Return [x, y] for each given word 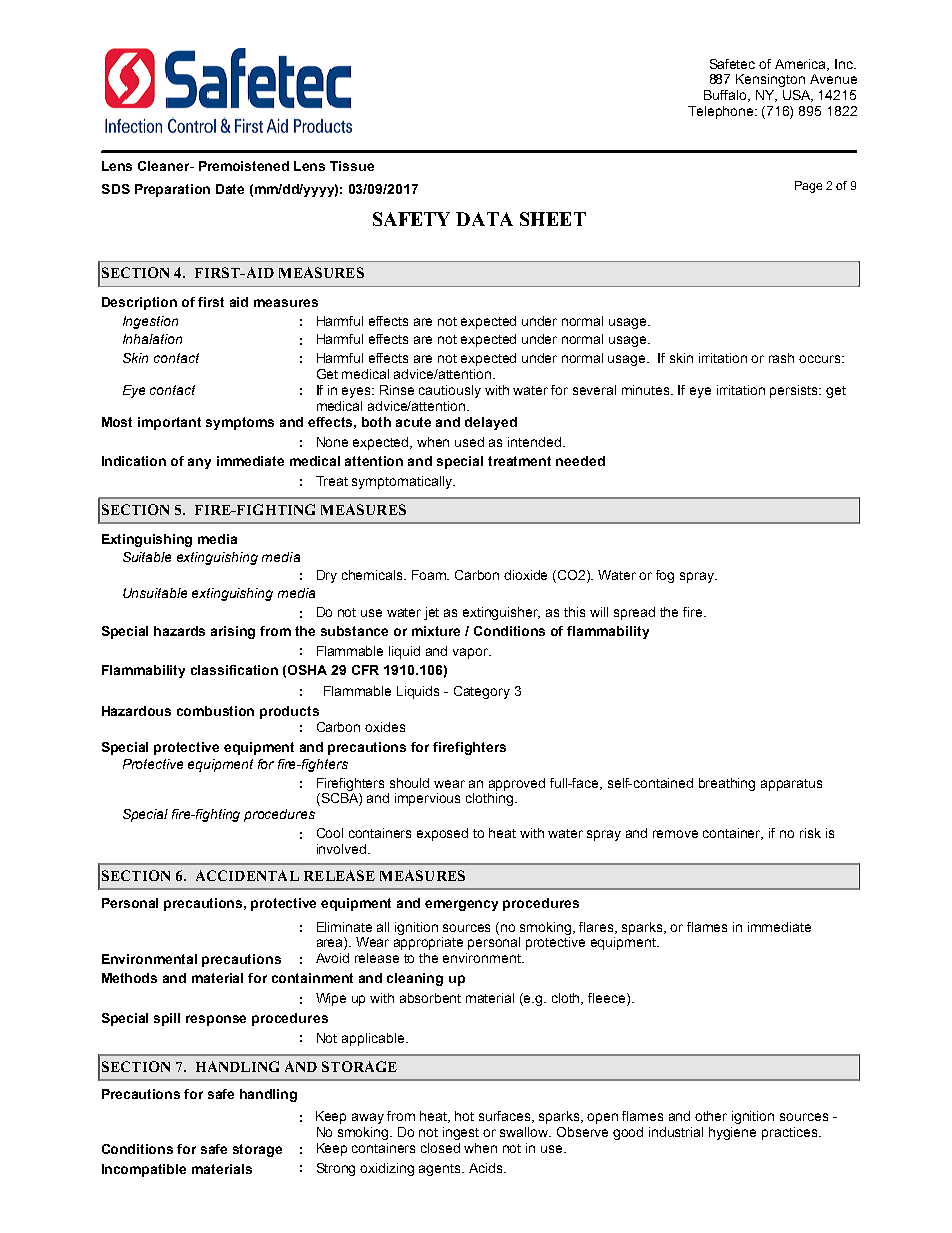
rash [781, 358]
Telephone [722, 112]
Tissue [352, 166]
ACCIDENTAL [247, 875]
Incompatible [144, 1170]
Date [230, 189]
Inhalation [152, 339]
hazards [179, 631]
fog [665, 576]
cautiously [450, 391]
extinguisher [501, 613]
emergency [461, 905]
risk [810, 833]
